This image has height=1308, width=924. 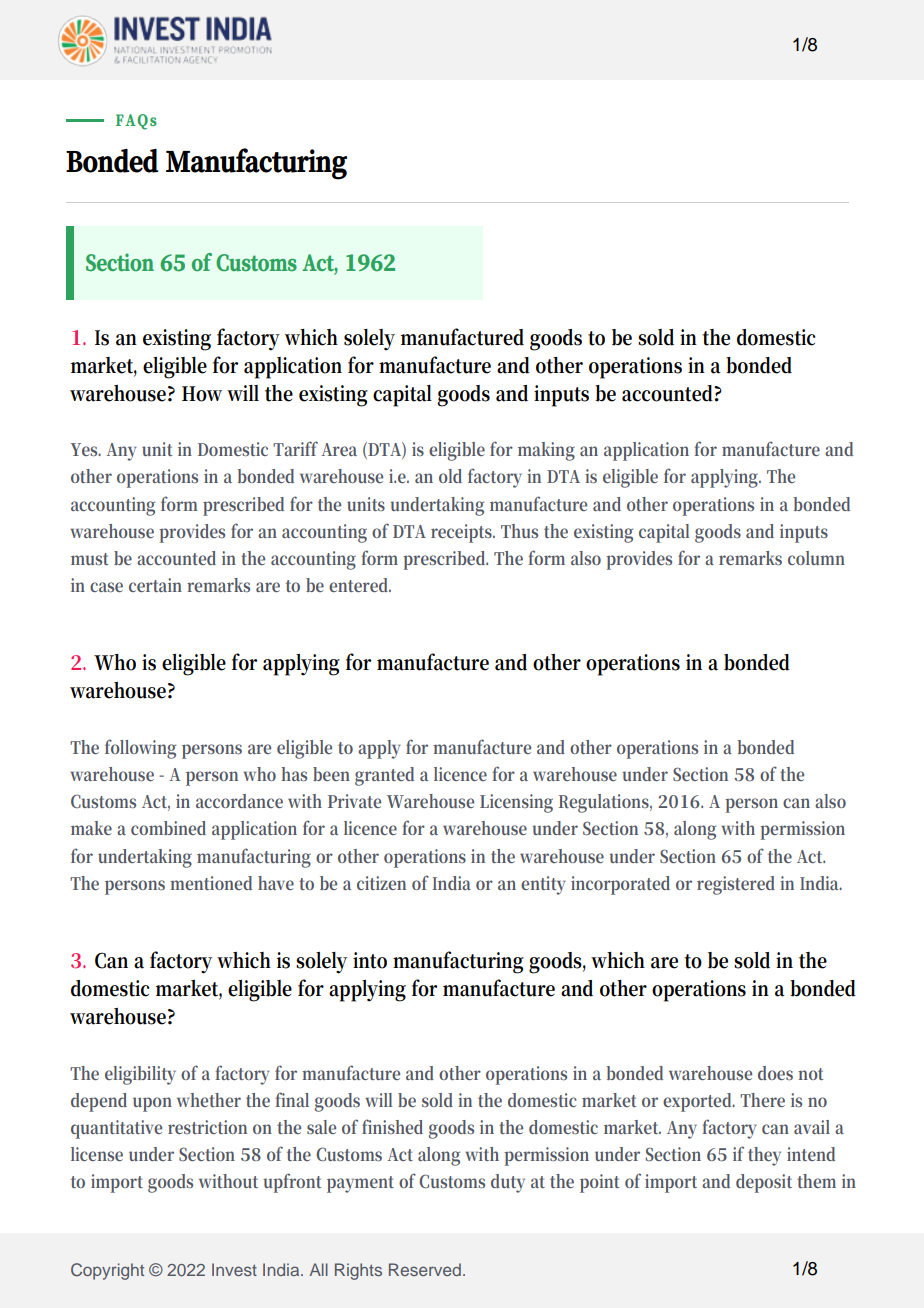 I want to click on registered, so click(x=736, y=885).
